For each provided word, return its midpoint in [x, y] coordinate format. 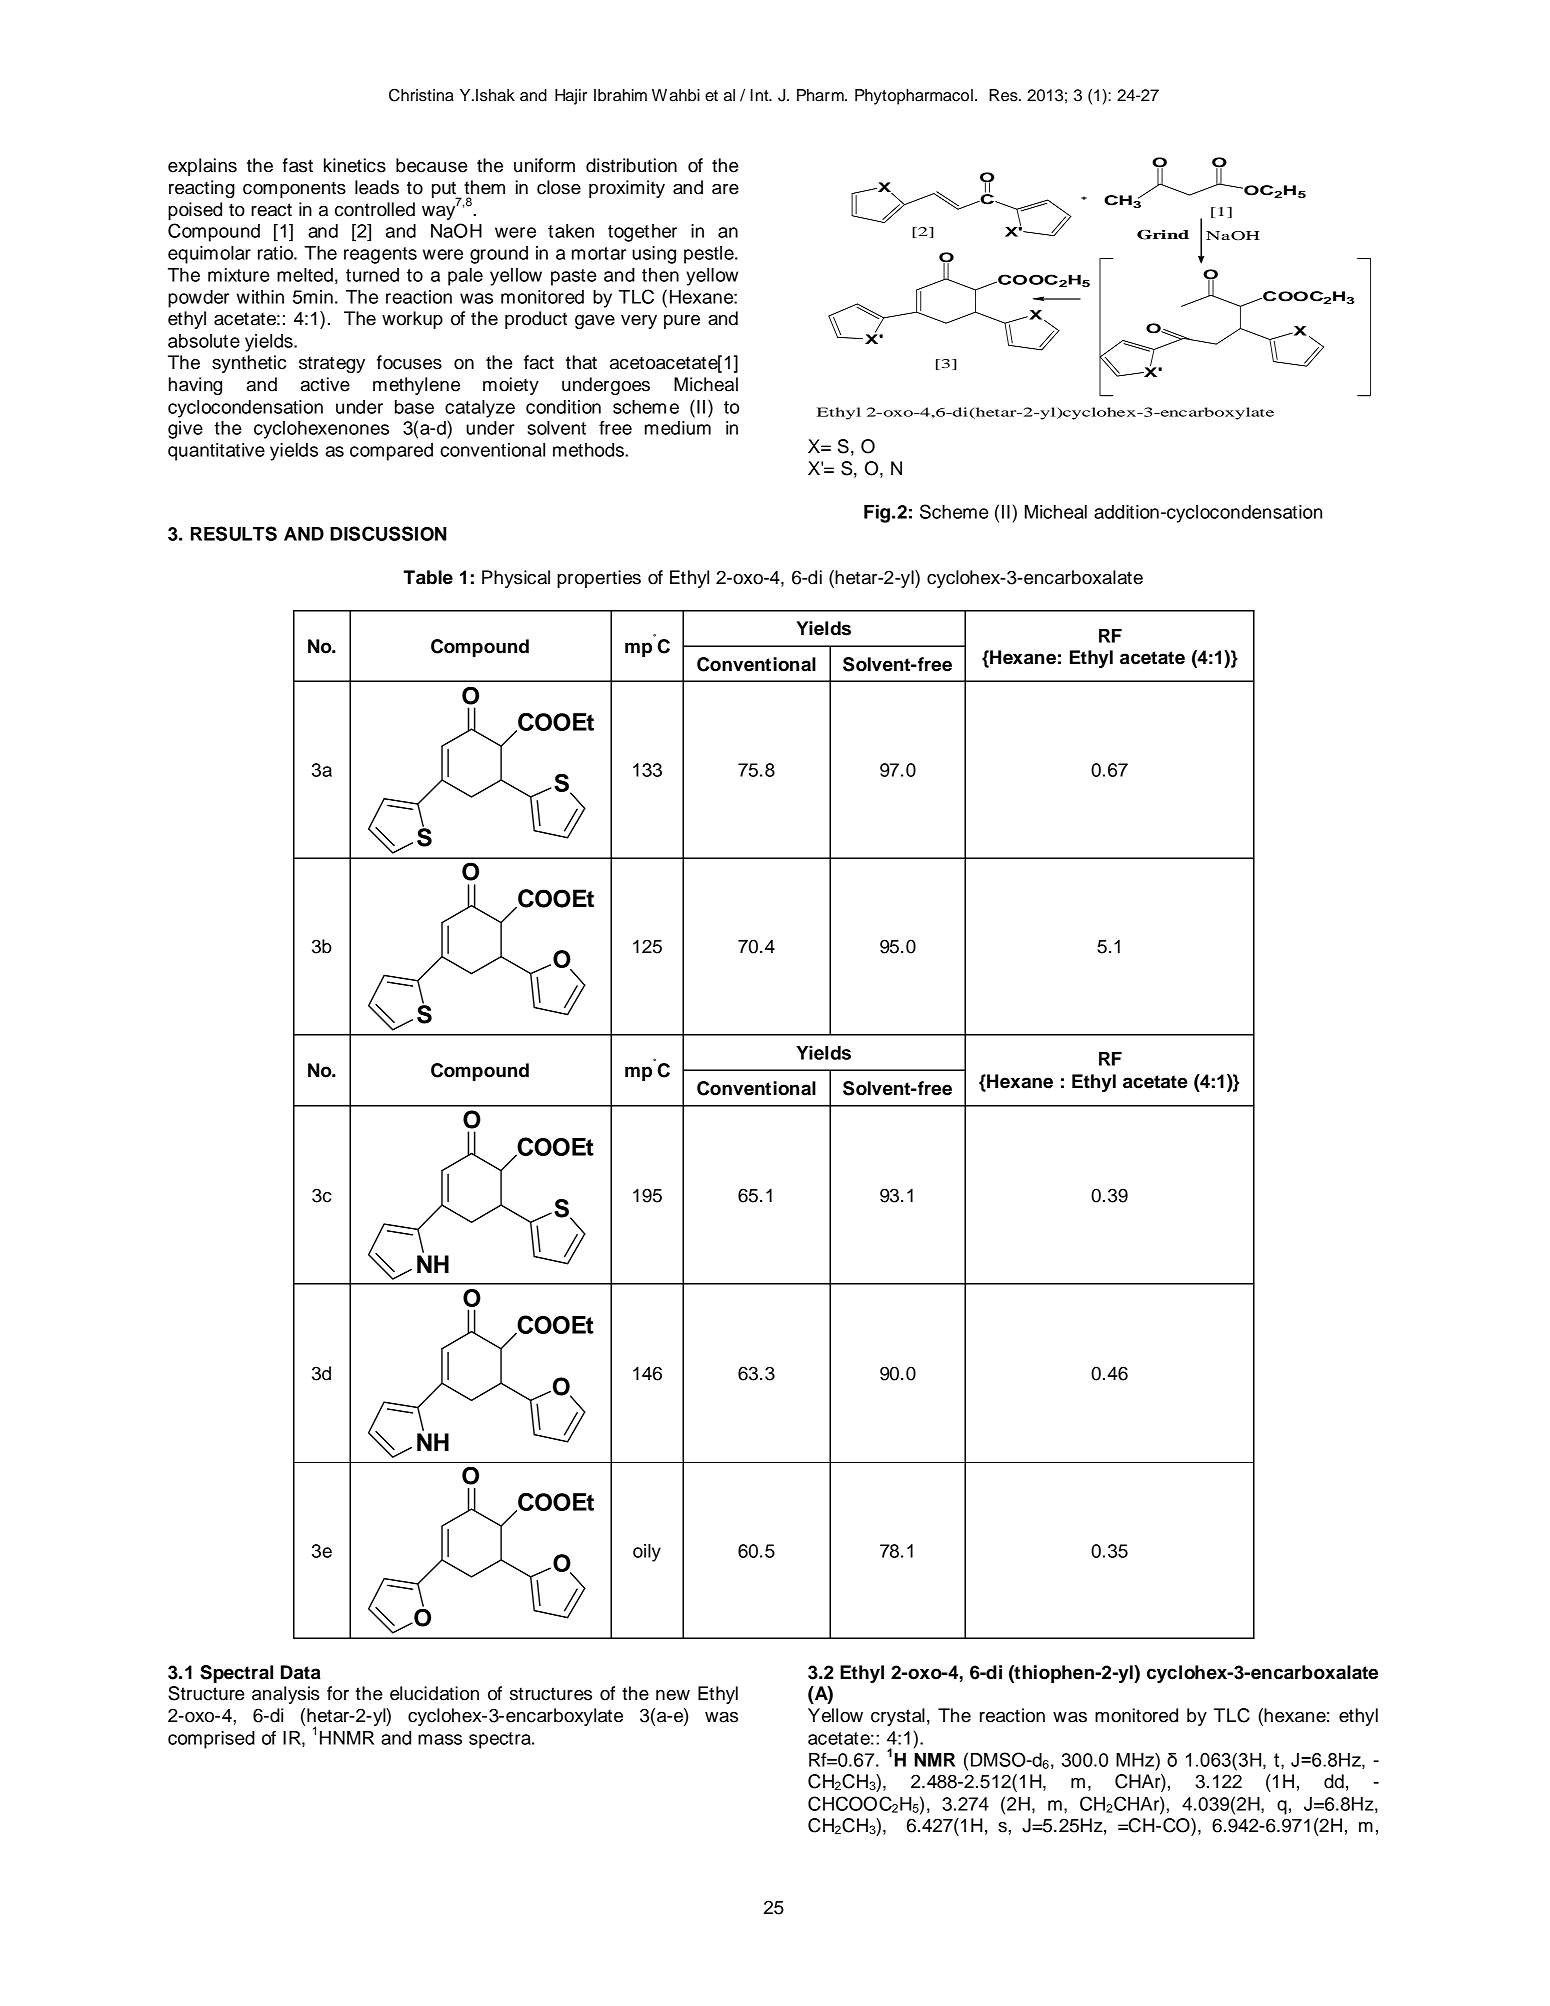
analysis [286, 1695]
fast [297, 165]
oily [647, 1553]
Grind [1163, 235]
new [673, 1695]
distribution [631, 165]
